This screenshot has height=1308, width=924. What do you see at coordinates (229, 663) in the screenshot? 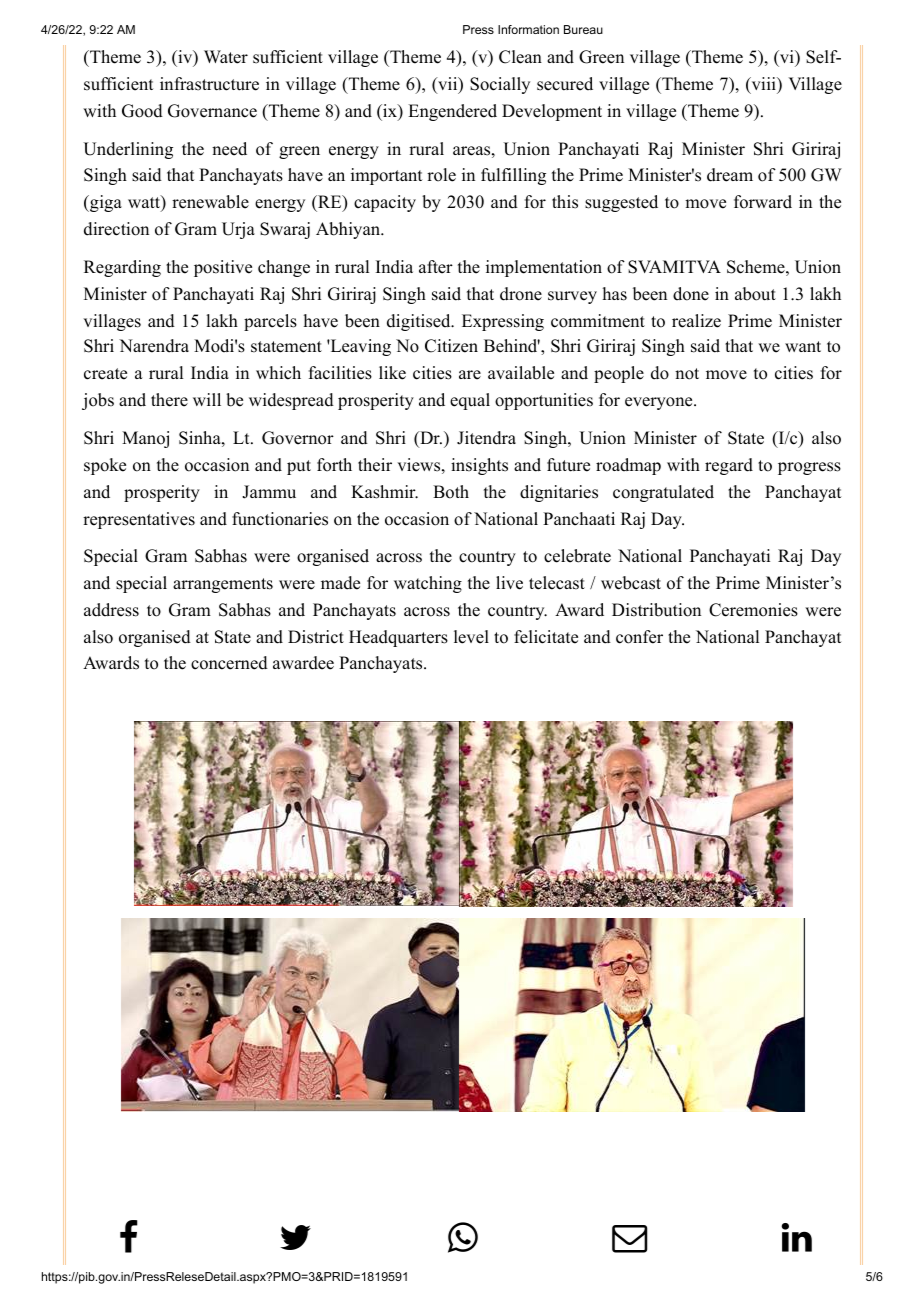
I see `concerned` at bounding box center [229, 663].
